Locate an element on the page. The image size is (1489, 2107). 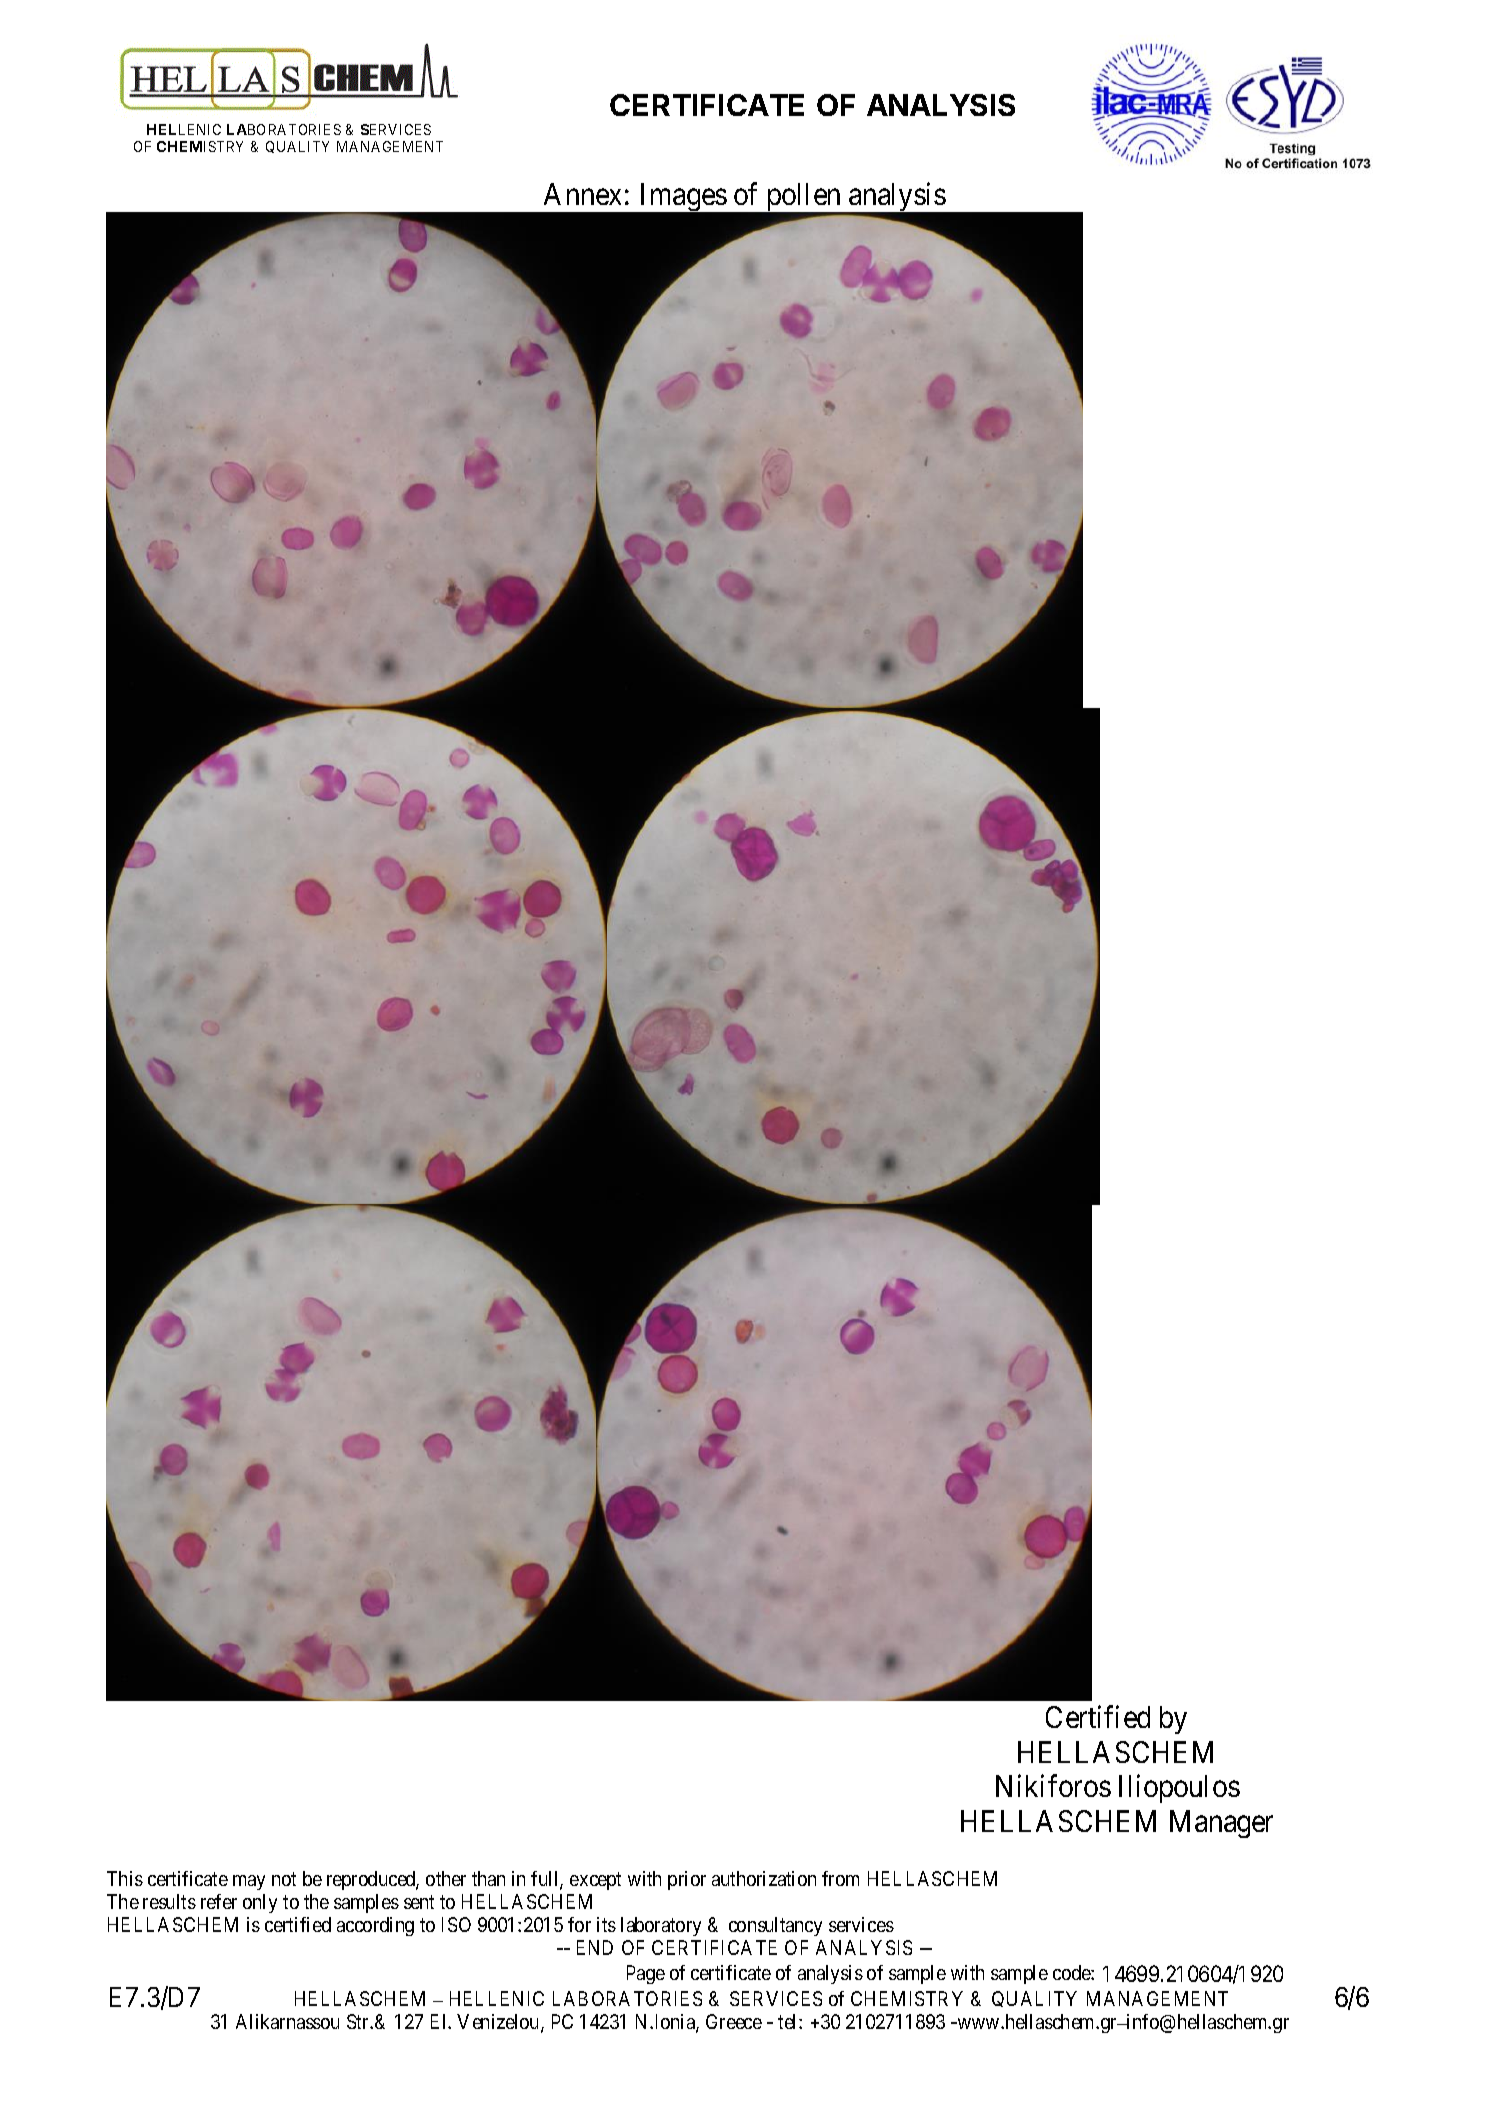
consultancy is located at coordinates (775, 1926).
